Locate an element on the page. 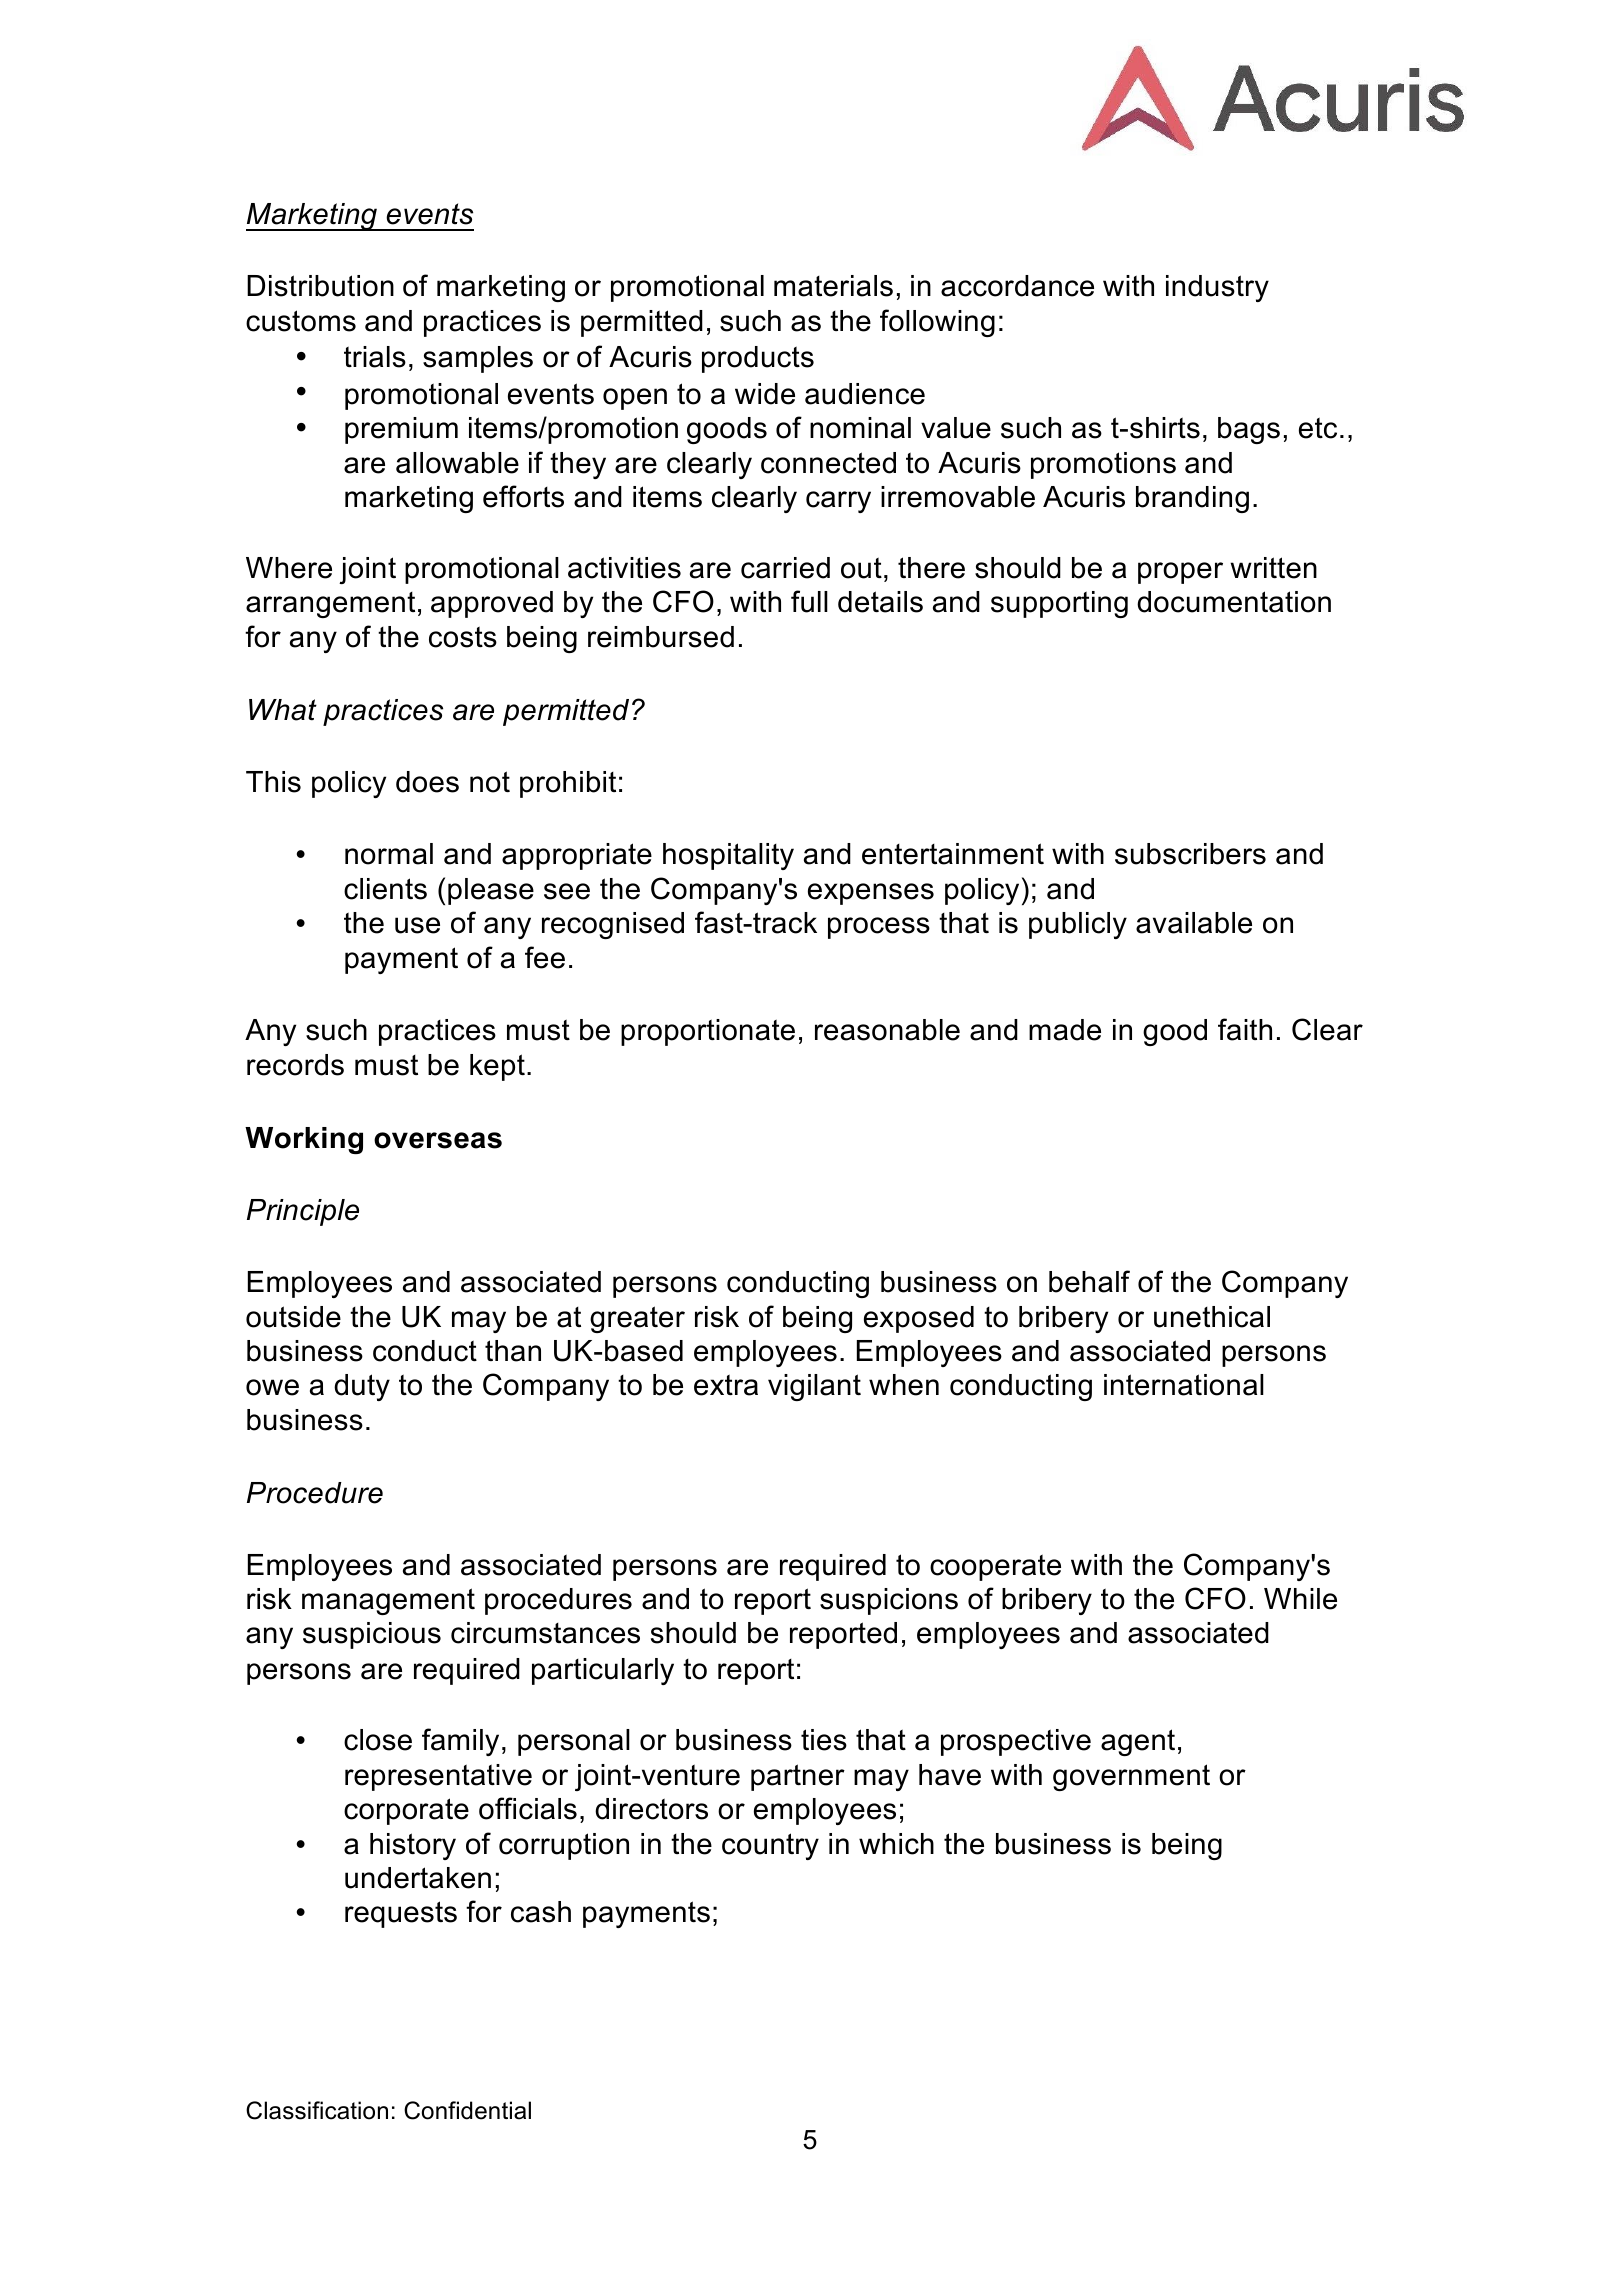  Confidential is located at coordinates (467, 2110).
